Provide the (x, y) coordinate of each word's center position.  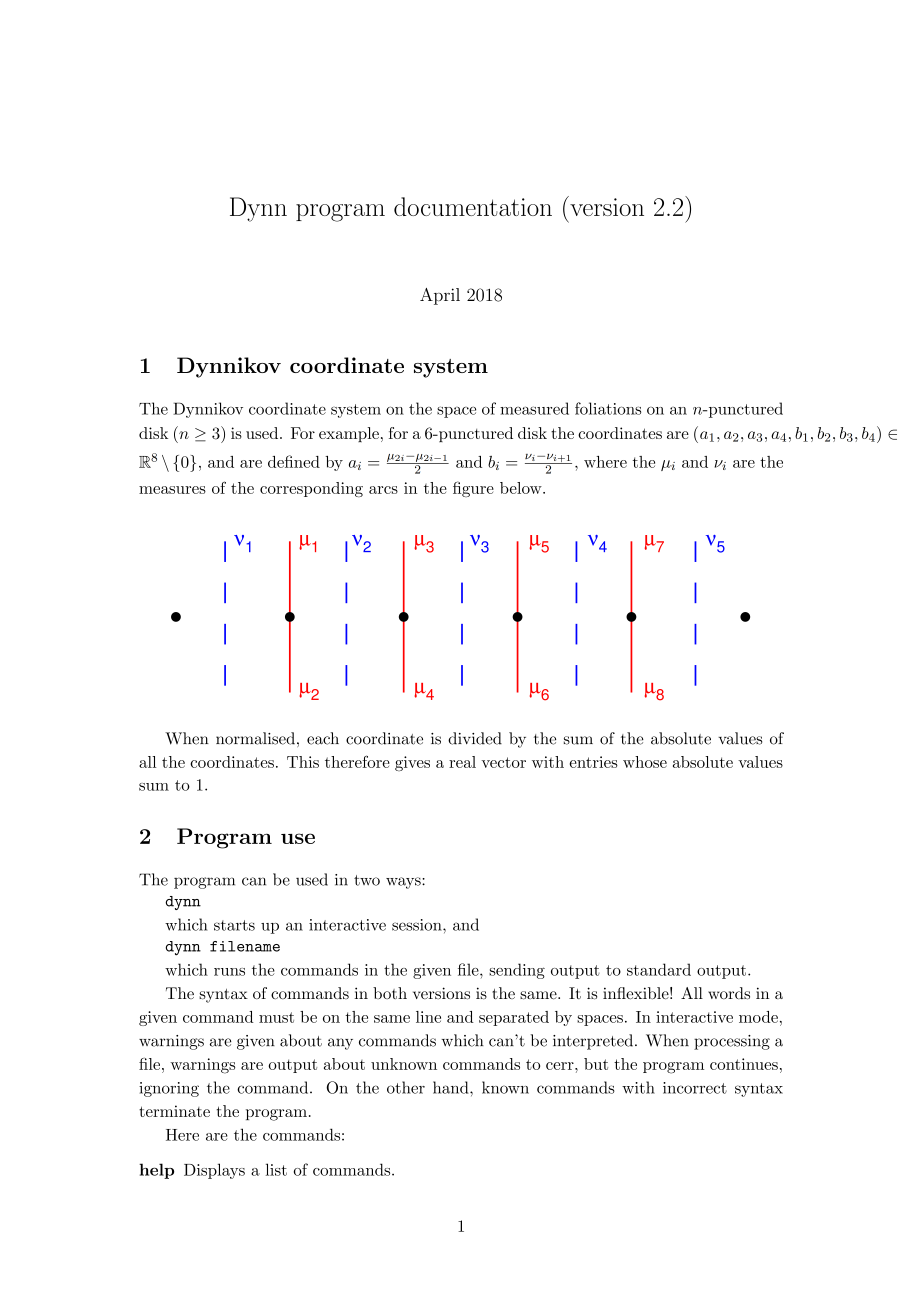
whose (645, 762)
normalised (255, 738)
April (440, 296)
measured (534, 408)
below (522, 488)
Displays (214, 1171)
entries (594, 762)
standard (659, 969)
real (462, 762)
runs (229, 972)
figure (473, 489)
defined (294, 461)
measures (172, 490)
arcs (383, 490)
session (418, 925)
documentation (473, 206)
